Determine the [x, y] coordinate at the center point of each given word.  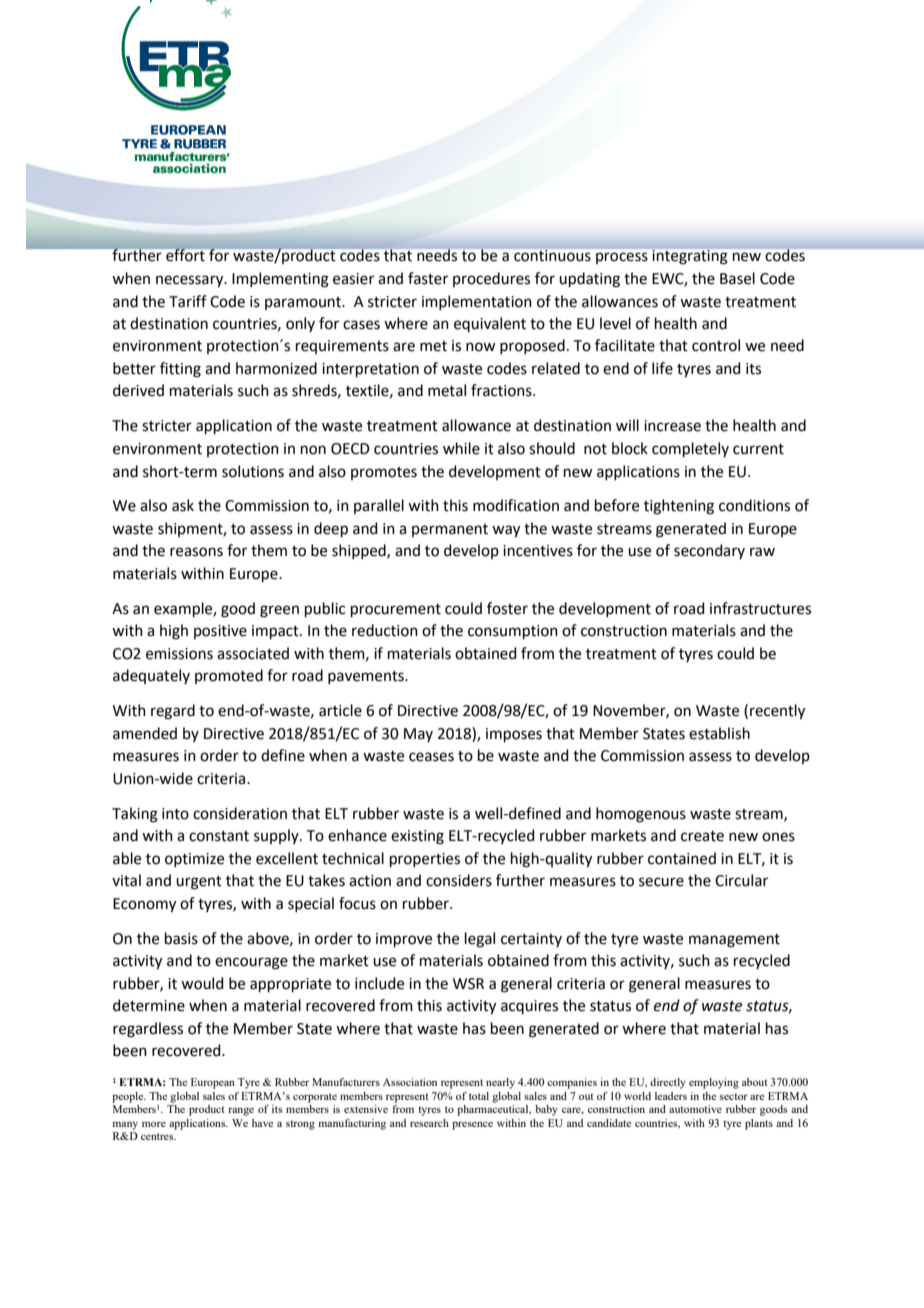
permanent [450, 530]
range [241, 1111]
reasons [196, 552]
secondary [709, 551]
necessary [191, 281]
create [702, 836]
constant [219, 836]
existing [417, 837]
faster [428, 278]
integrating [690, 257]
